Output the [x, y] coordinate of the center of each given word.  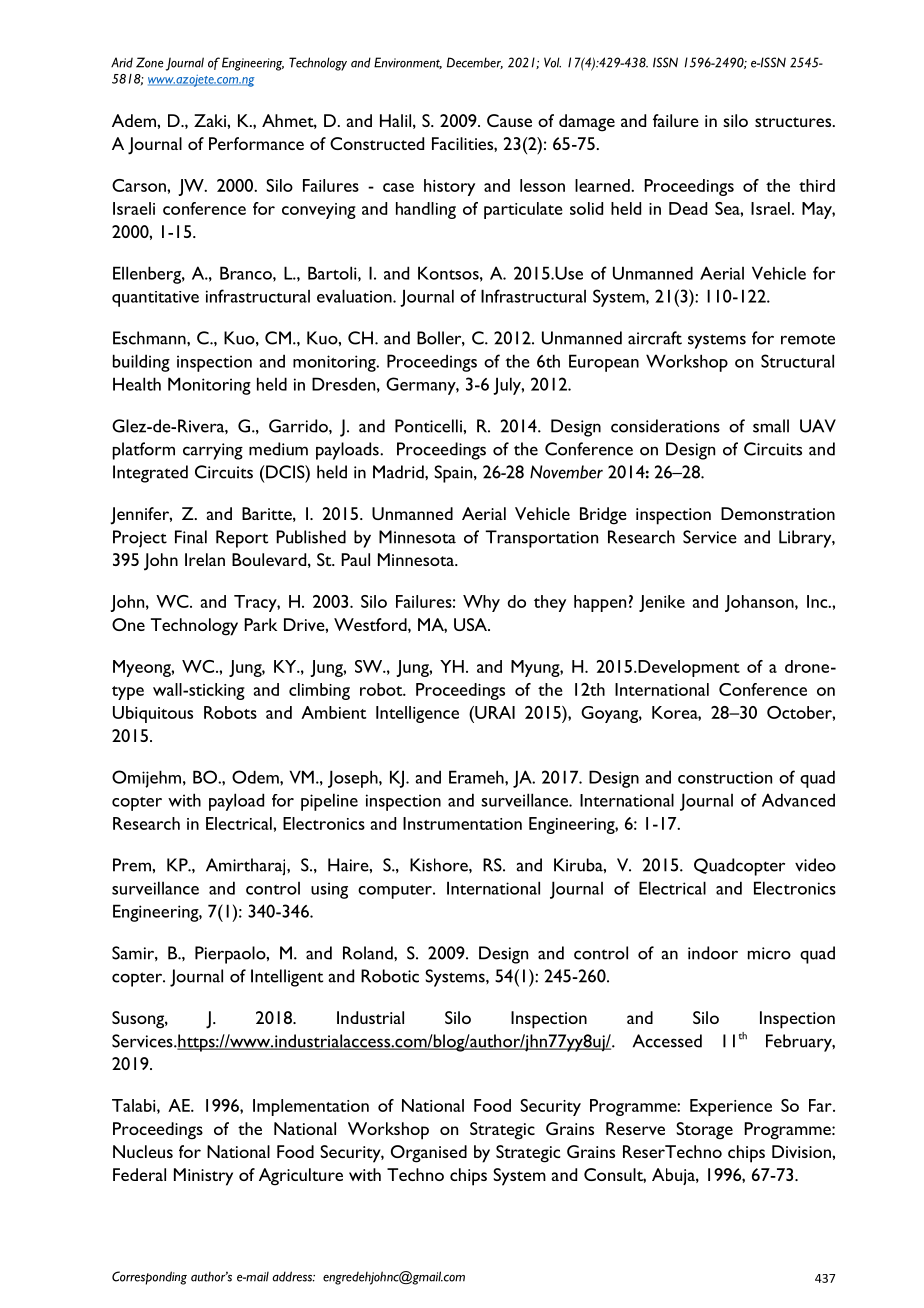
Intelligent [287, 978]
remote [808, 339]
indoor [713, 953]
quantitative [155, 299]
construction [725, 777]
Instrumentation [462, 823]
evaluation [355, 296]
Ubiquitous [153, 714]
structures [794, 122]
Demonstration [778, 513]
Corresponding [149, 1278]
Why [481, 603]
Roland [369, 953]
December [475, 63]
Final [191, 537]
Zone [150, 62]
